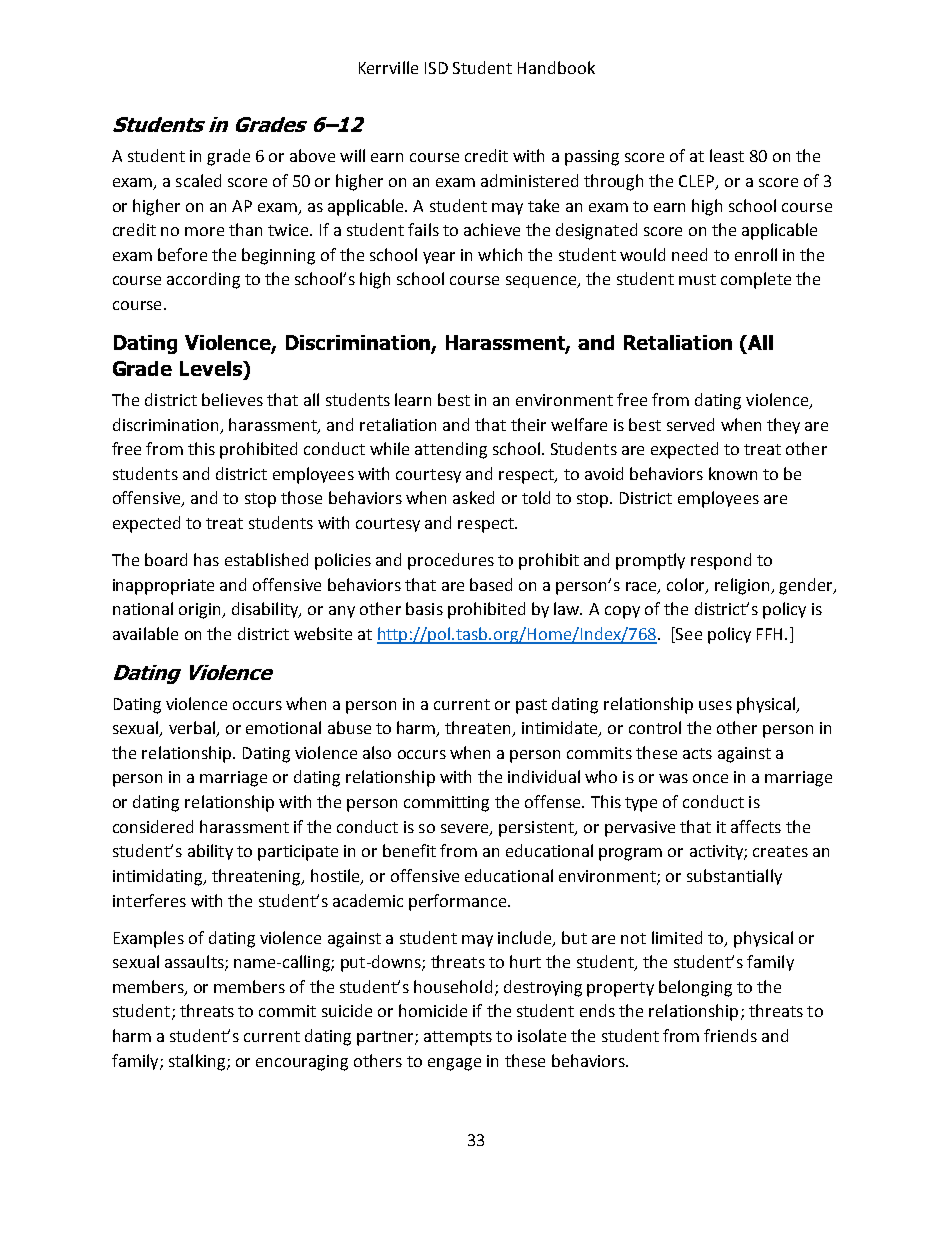 Image resolution: width=952 pixels, height=1233 pixels. What do you see at coordinates (198, 1062) in the screenshot?
I see `stalking` at bounding box center [198, 1062].
